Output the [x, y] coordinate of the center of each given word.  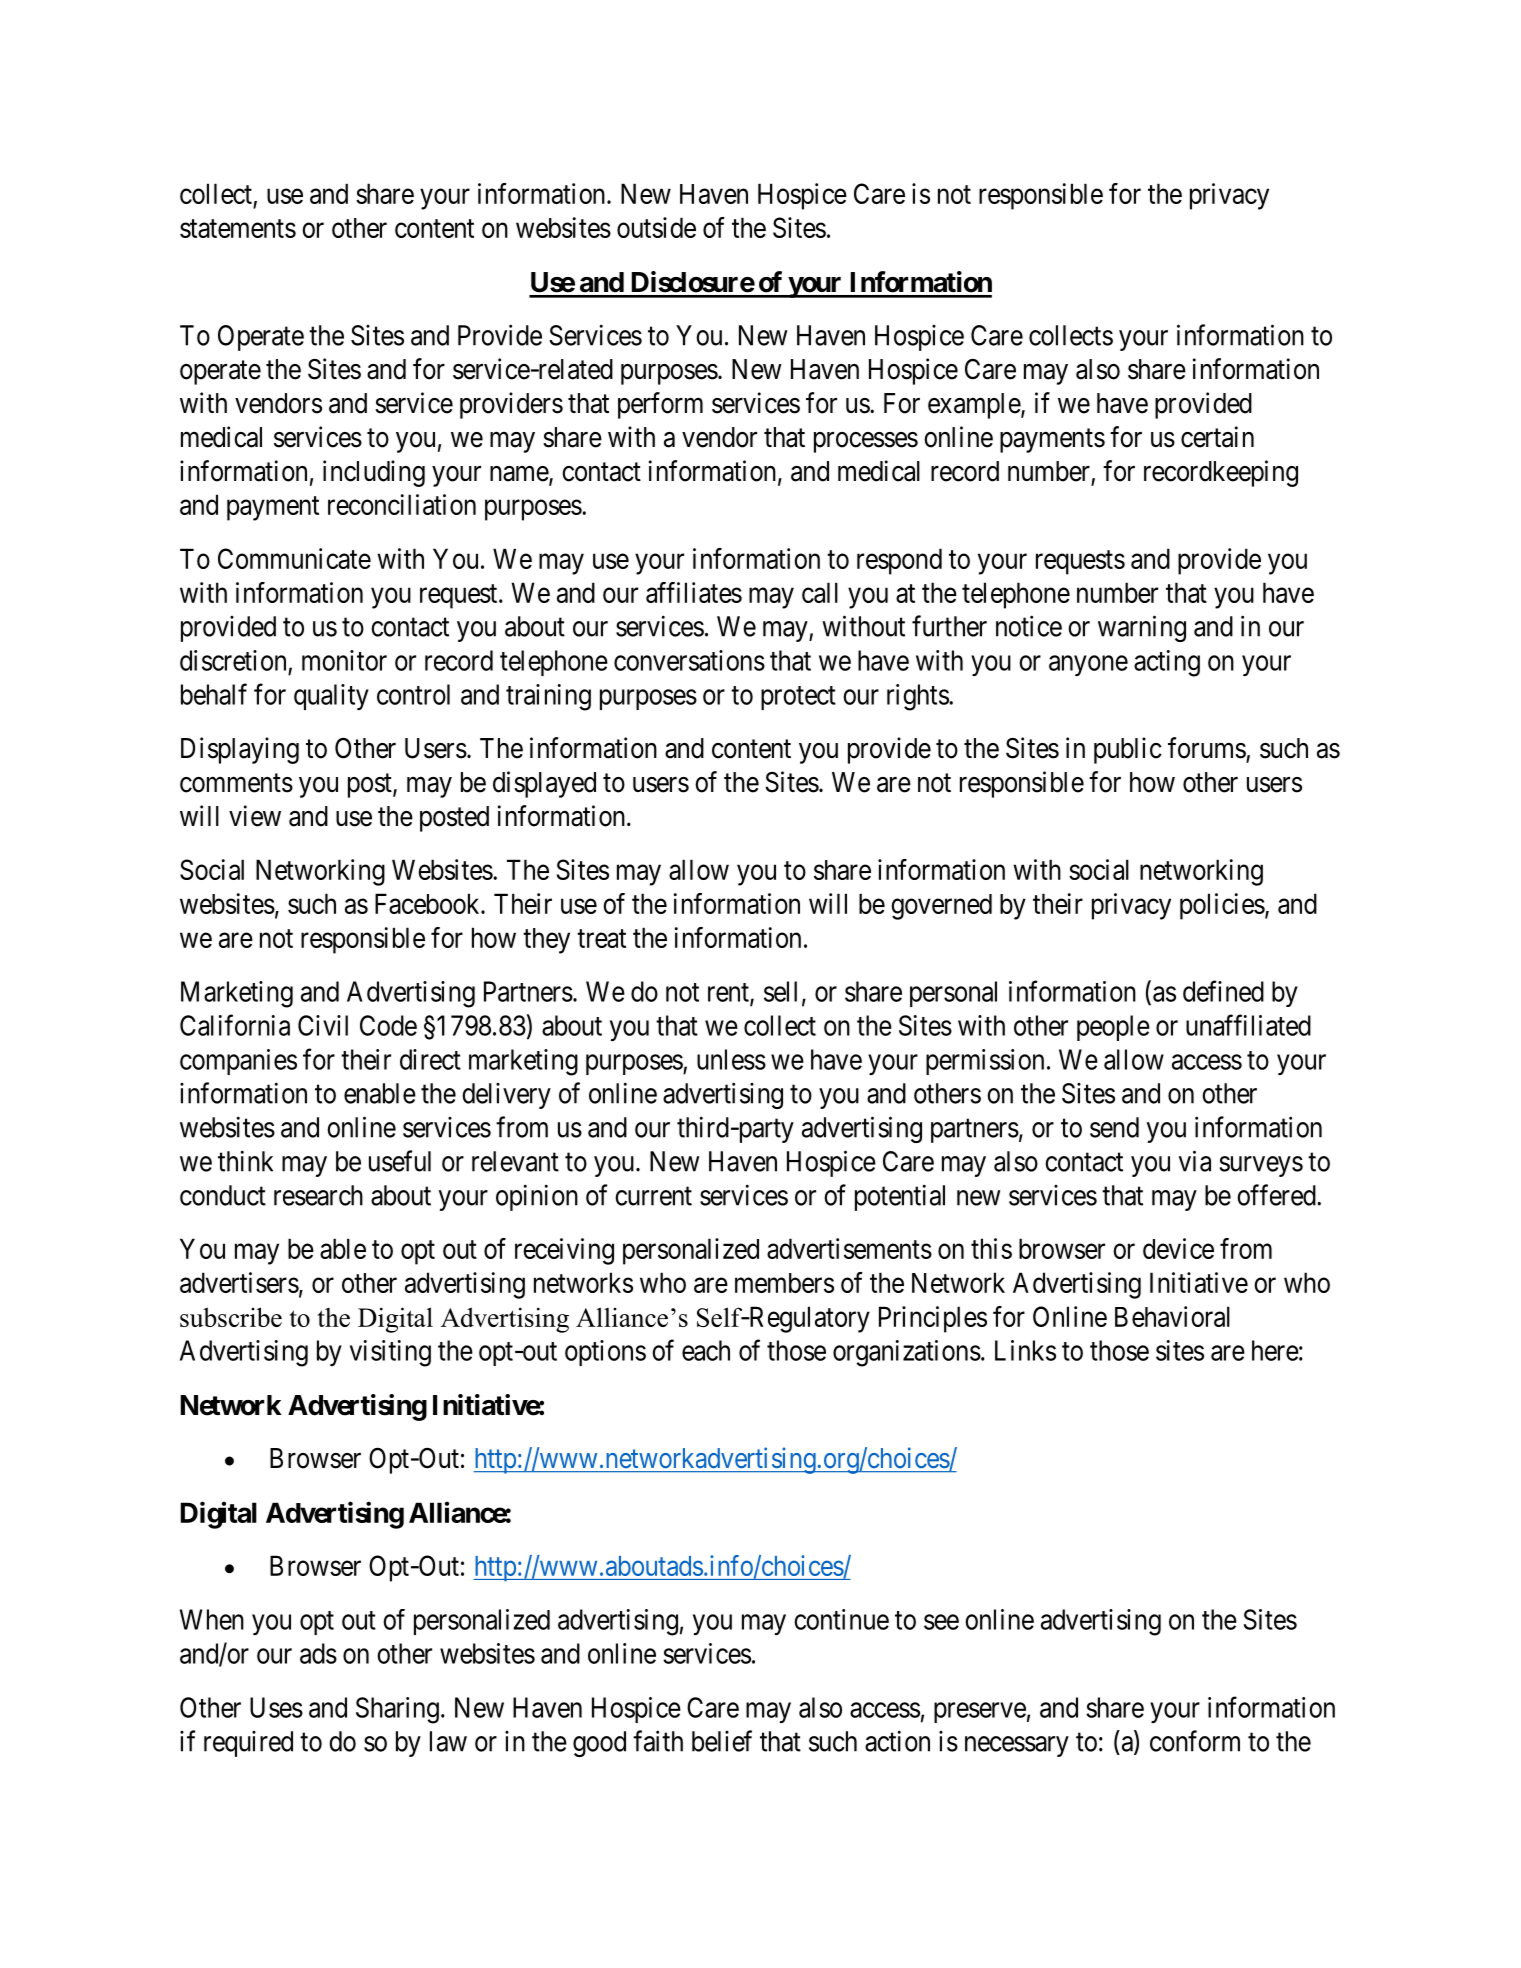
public [1128, 750]
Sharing [397, 1710]
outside [656, 227]
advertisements [849, 1248]
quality [331, 697]
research [318, 1195]
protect [798, 698]
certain [1217, 437]
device [1178, 1248]
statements [238, 228]
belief [722, 1741]
